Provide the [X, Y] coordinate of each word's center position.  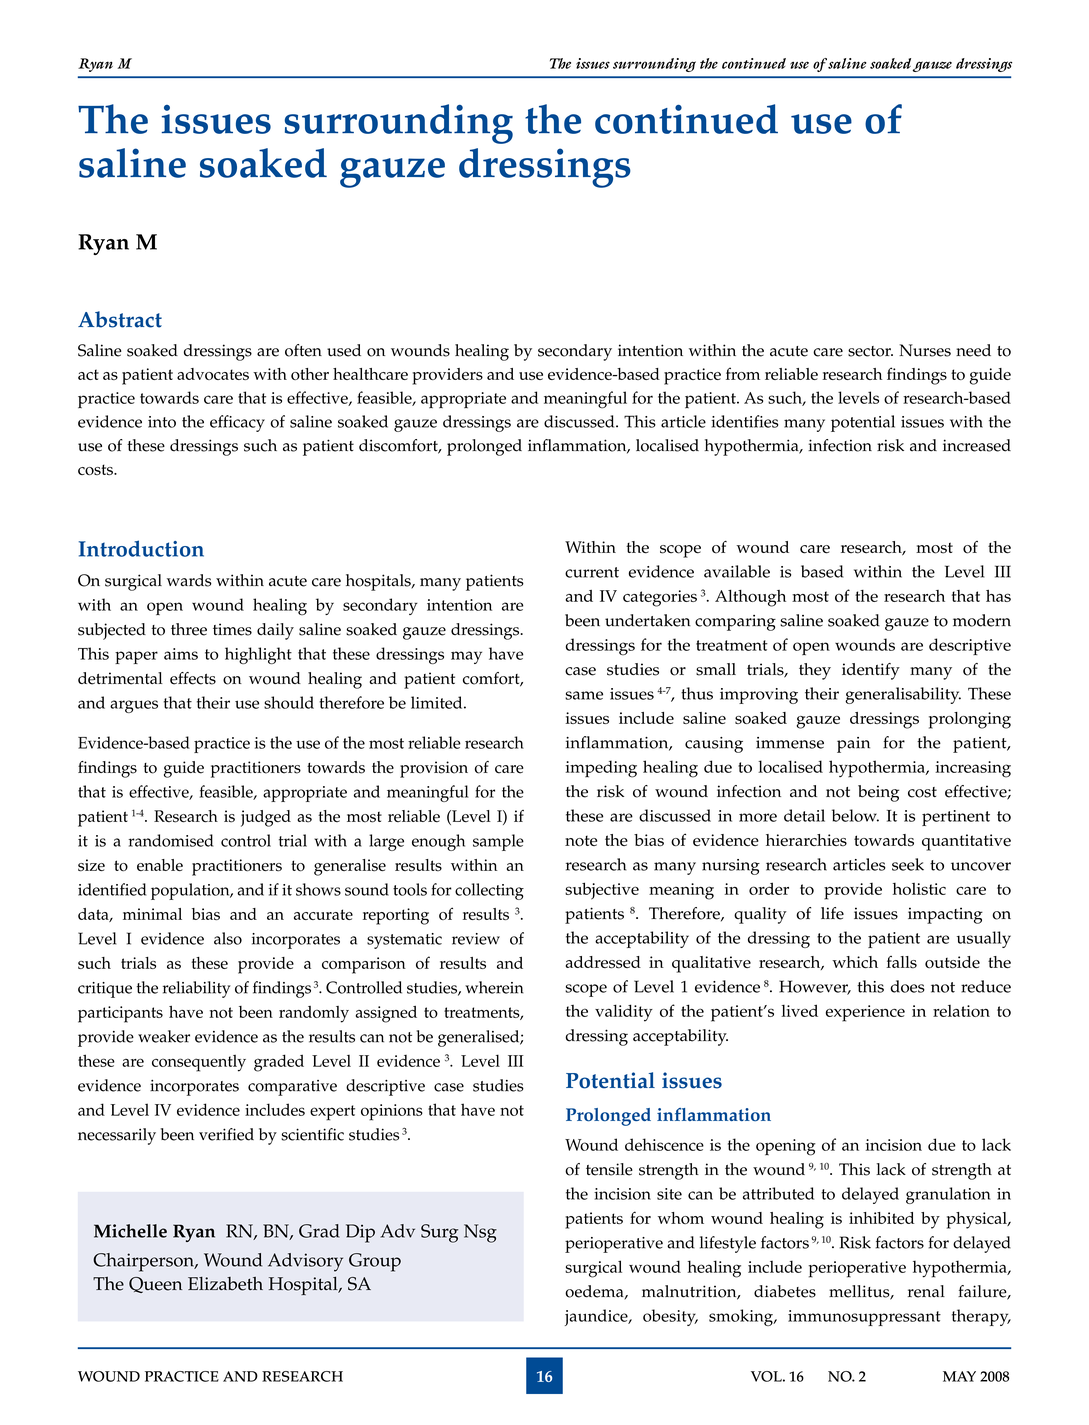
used [344, 350]
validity [624, 1013]
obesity [670, 1317]
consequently [199, 1063]
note [581, 841]
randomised [171, 840]
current [592, 572]
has [998, 596]
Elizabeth [225, 1284]
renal [926, 1291]
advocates [213, 374]
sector [870, 351]
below [855, 815]
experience [865, 1013]
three [189, 629]
